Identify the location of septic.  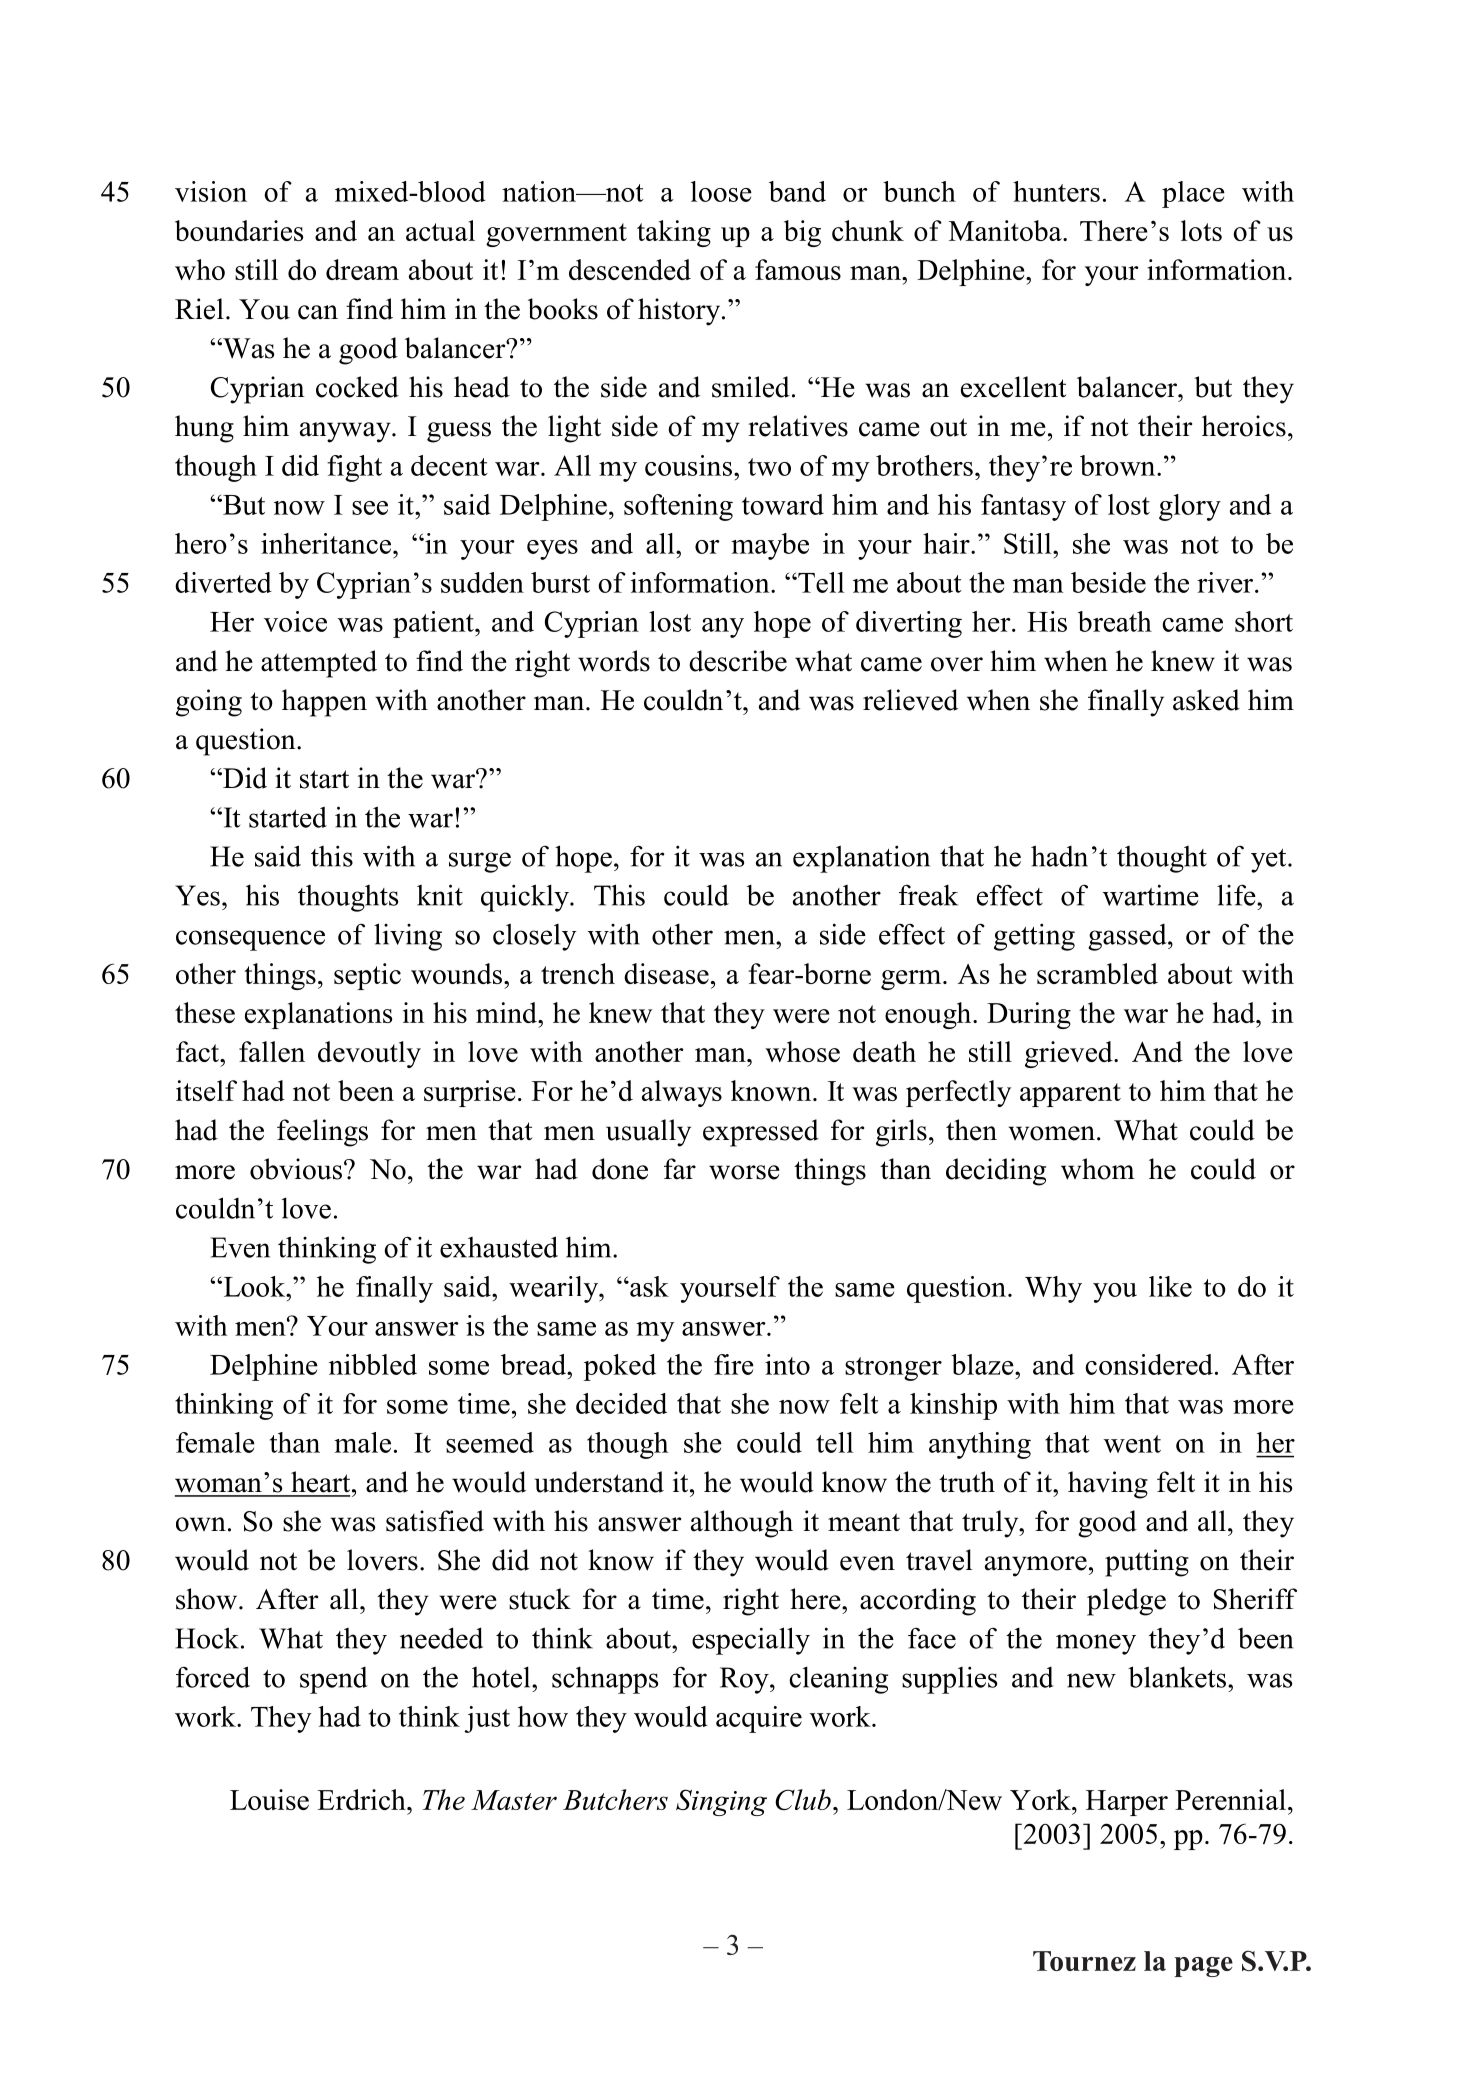
(367, 976).
